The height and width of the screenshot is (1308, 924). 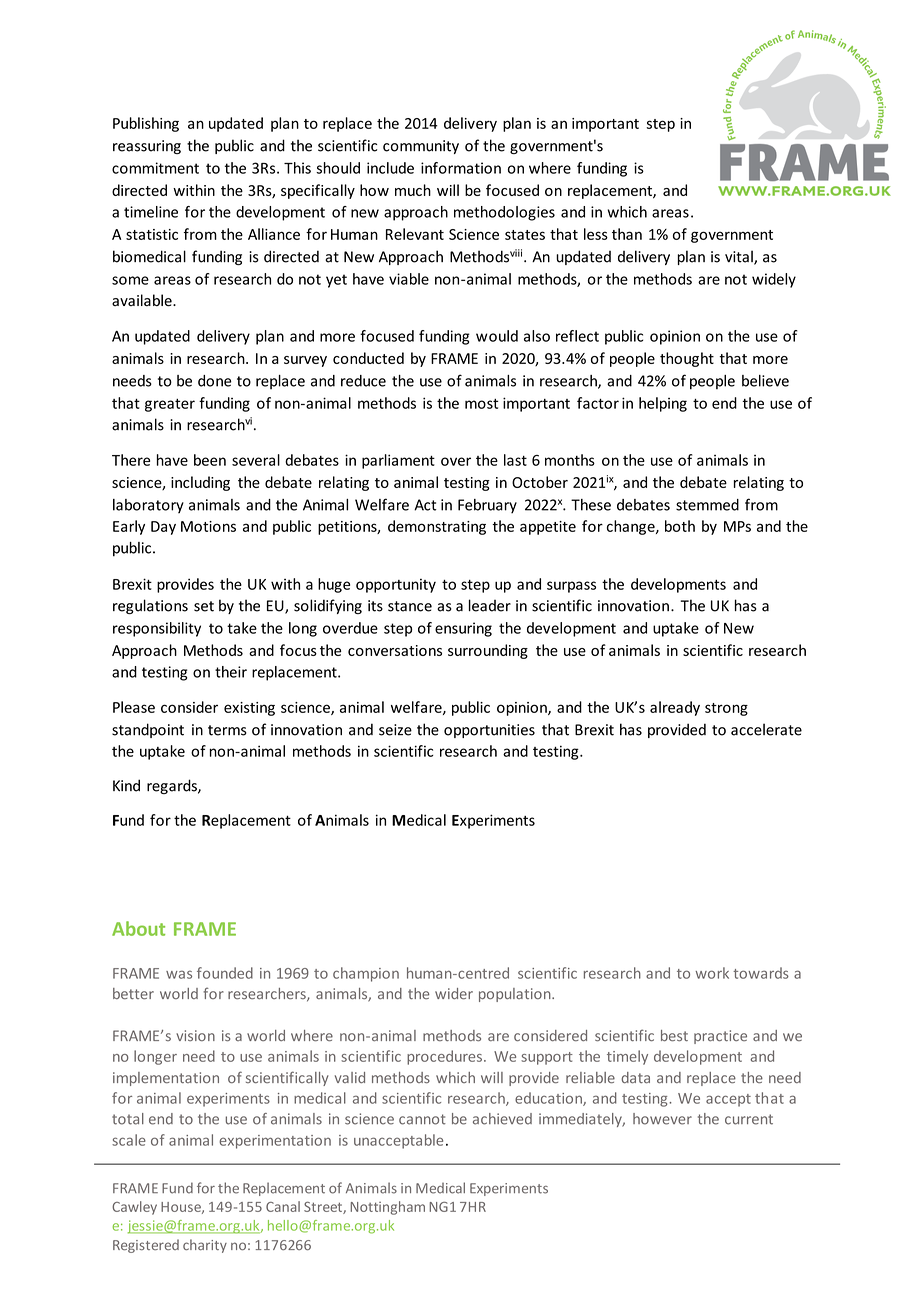 What do you see at coordinates (481, 404) in the screenshot?
I see `most` at bounding box center [481, 404].
